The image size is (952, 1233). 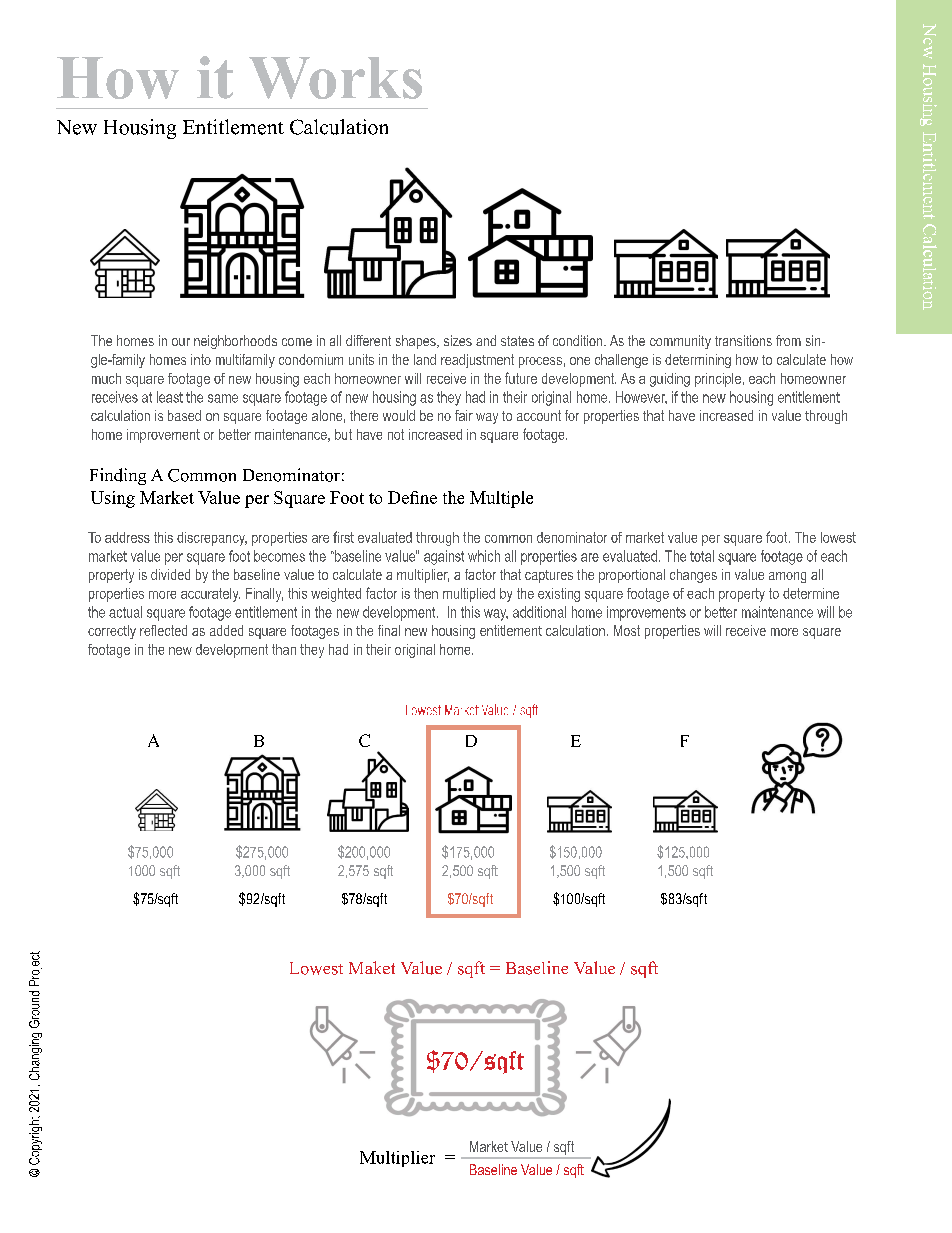 I want to click on Most, so click(x=627, y=630).
